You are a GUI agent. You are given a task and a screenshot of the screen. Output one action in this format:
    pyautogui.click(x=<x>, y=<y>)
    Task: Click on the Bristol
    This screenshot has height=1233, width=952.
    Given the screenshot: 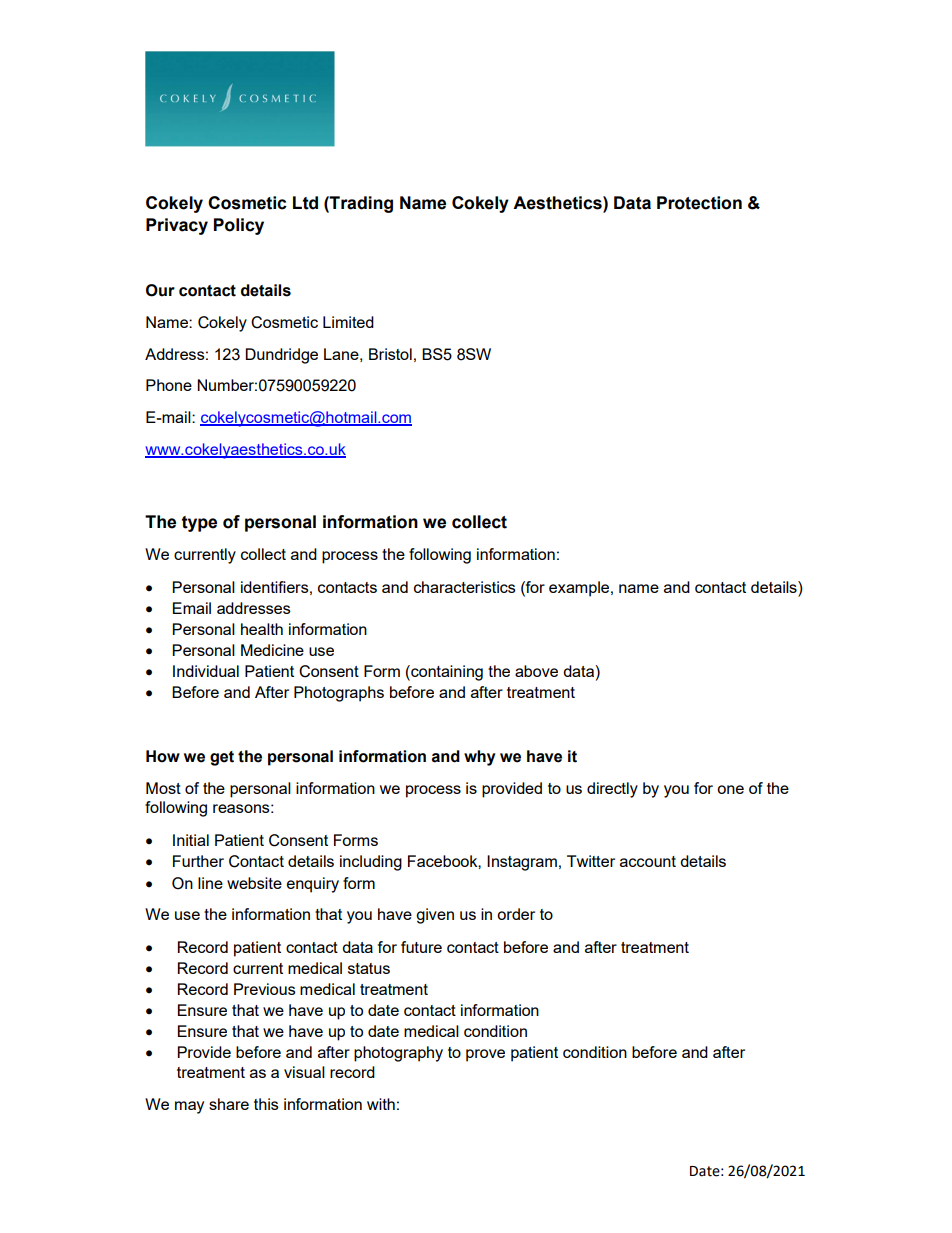 What is the action you would take?
    pyautogui.click(x=390, y=354)
